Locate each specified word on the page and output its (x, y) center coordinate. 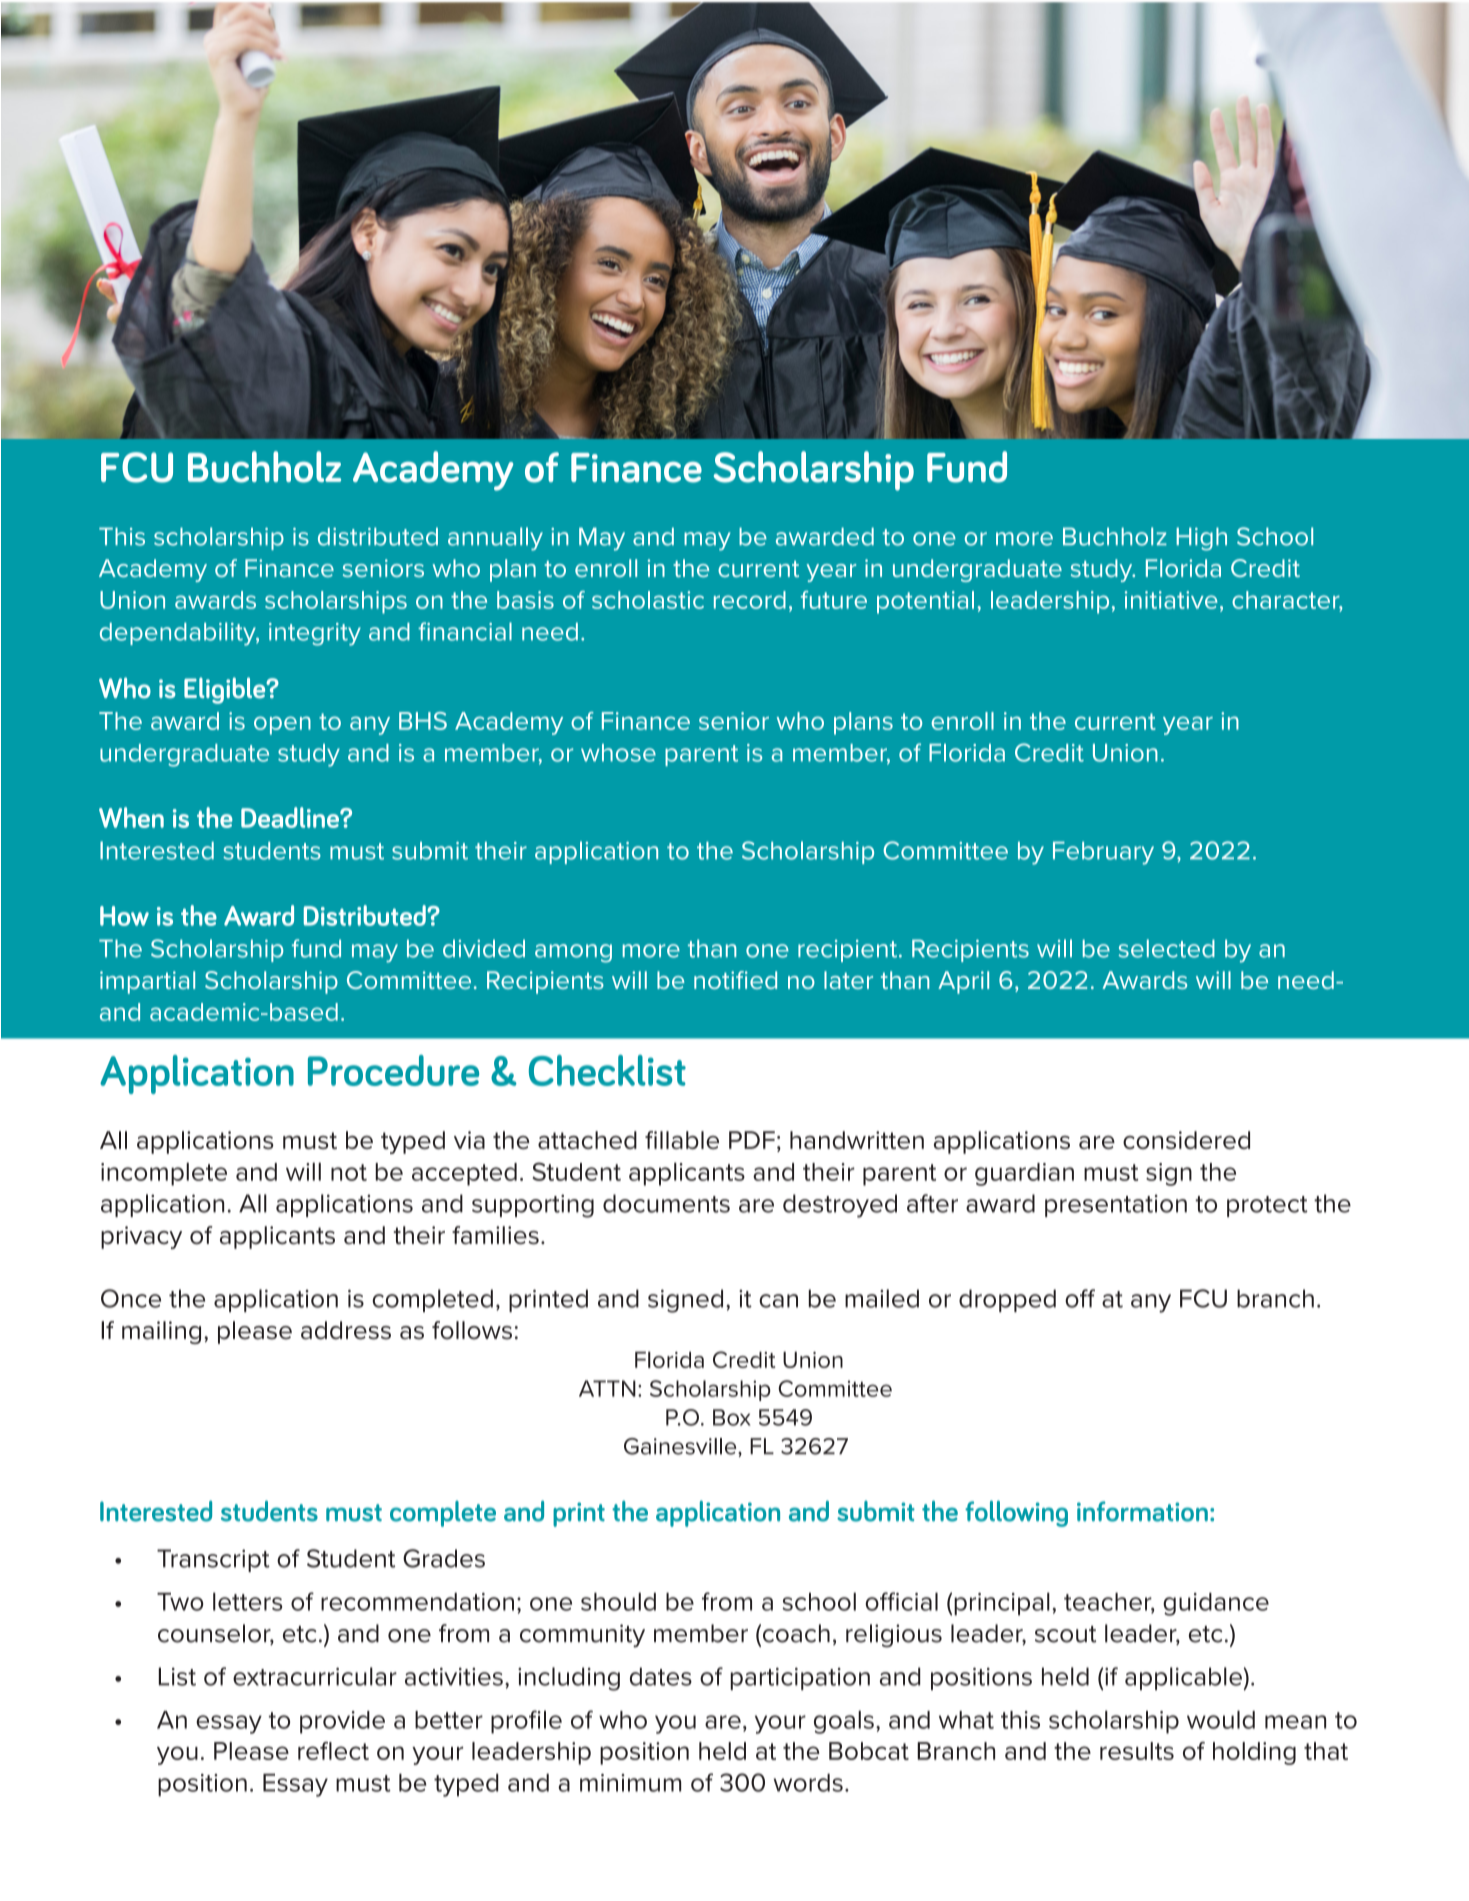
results (1137, 1751)
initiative (1171, 600)
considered (1186, 1140)
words (808, 1782)
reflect (333, 1751)
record (750, 600)
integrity (315, 634)
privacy (141, 1237)
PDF (752, 1140)
